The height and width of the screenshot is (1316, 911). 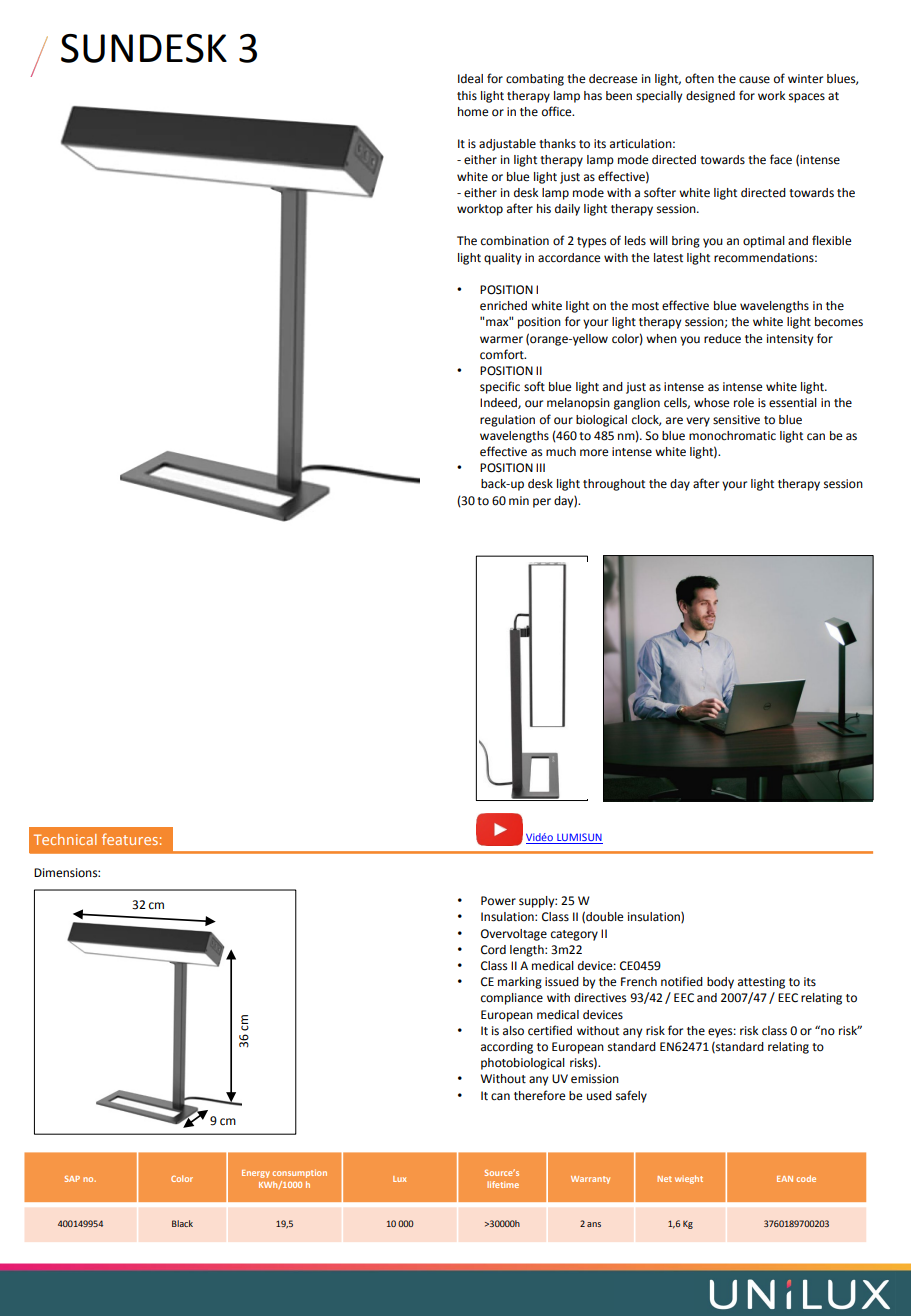 What do you see at coordinates (614, 485) in the screenshot?
I see `throughout` at bounding box center [614, 485].
